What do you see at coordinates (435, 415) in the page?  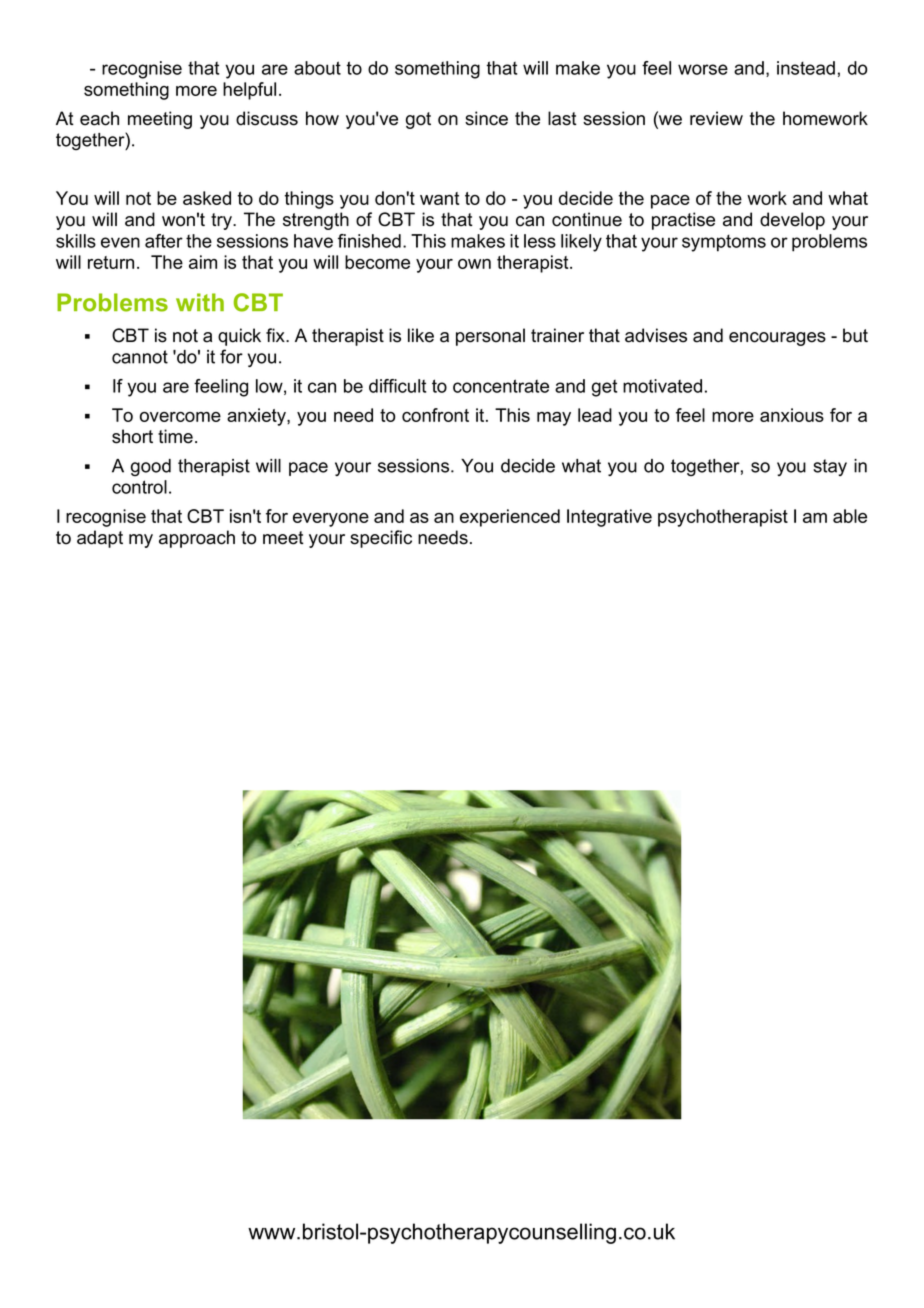 I see `confront` at bounding box center [435, 415].
